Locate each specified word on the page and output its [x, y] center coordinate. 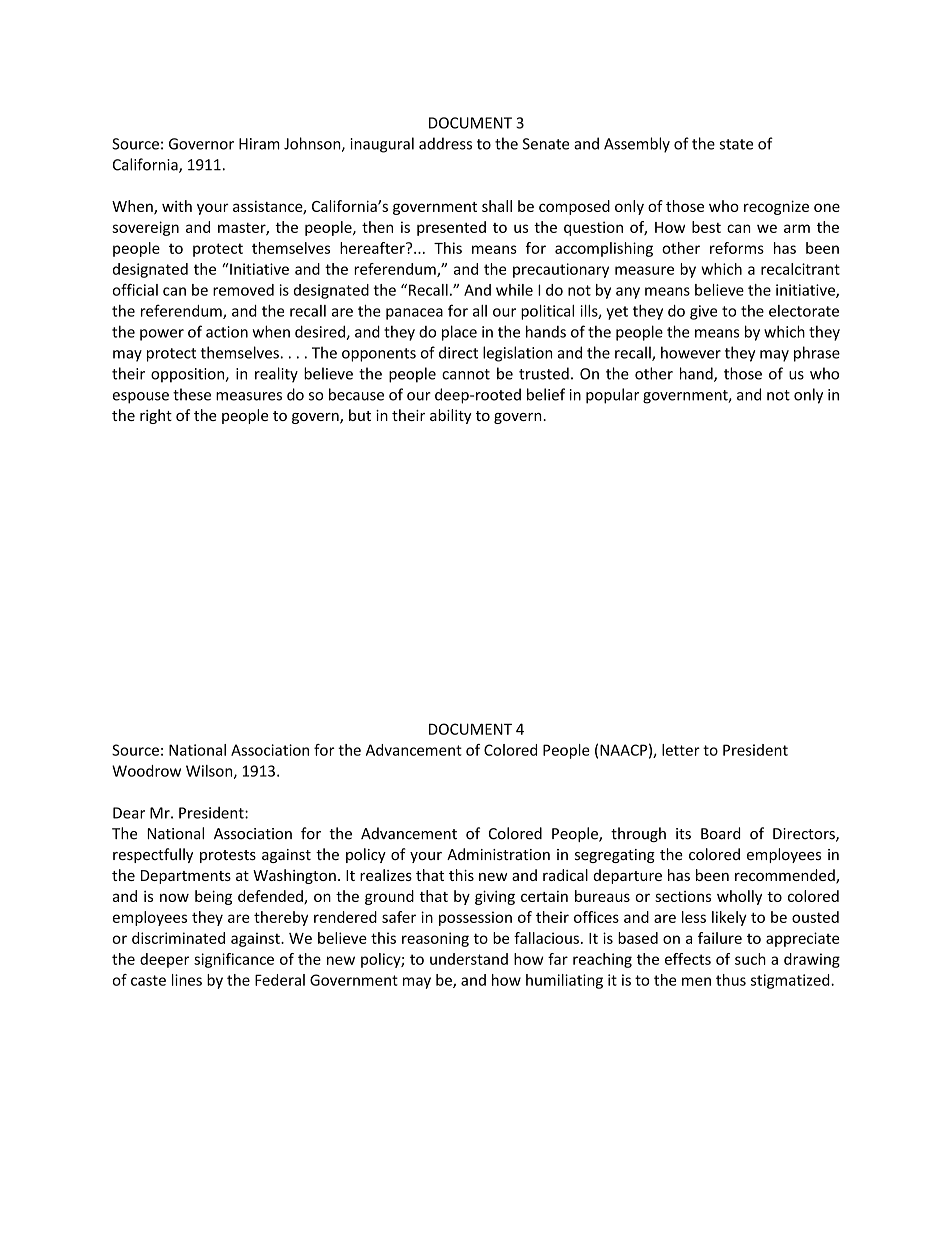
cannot [466, 374]
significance [234, 960]
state [736, 144]
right [156, 416]
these [192, 394]
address [445, 143]
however [691, 352]
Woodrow [146, 771]
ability [451, 416]
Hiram [259, 144]
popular [612, 396]
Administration [498, 854]
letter [681, 750]
